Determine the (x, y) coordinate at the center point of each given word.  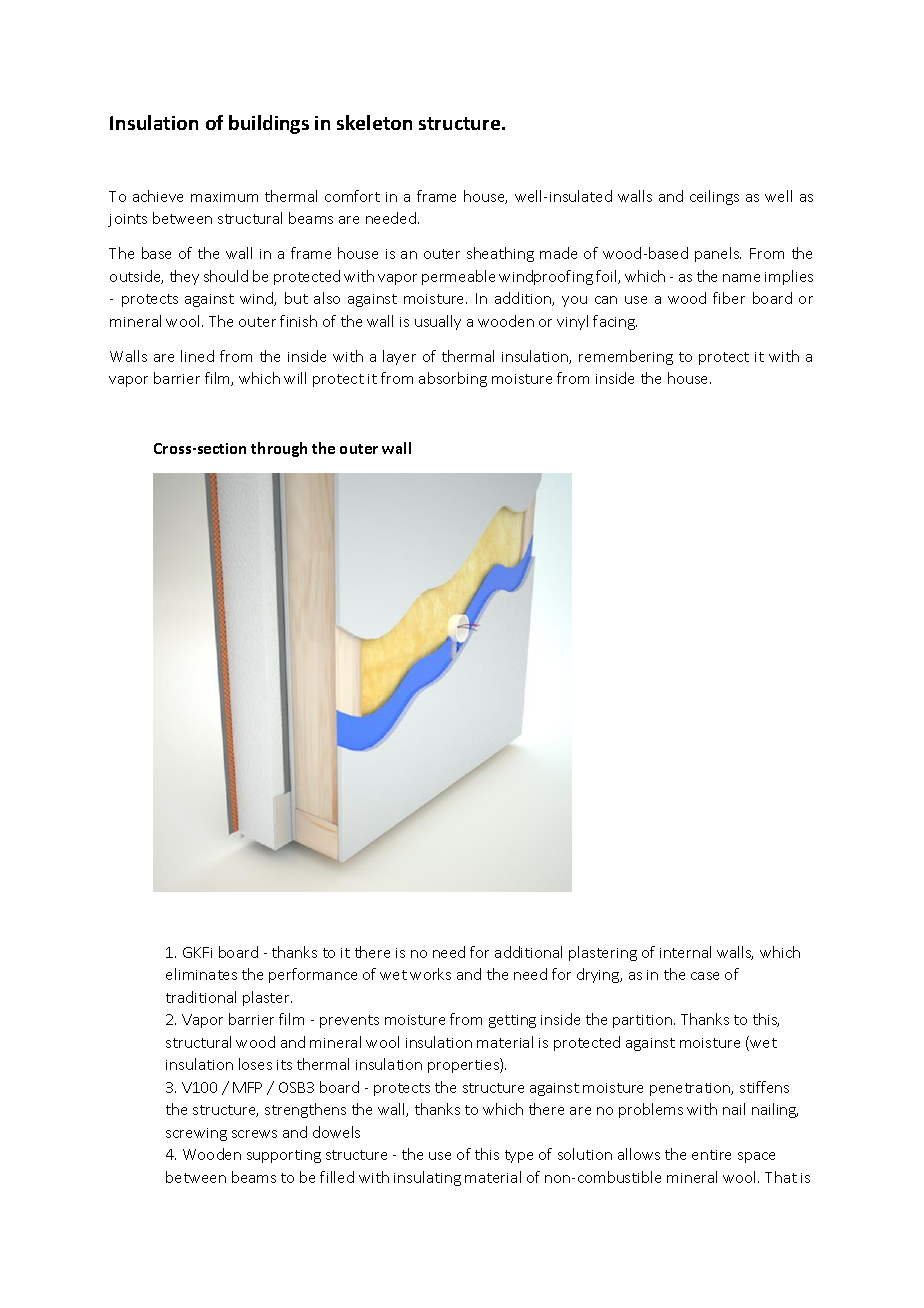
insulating (427, 1178)
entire (711, 1155)
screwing (196, 1134)
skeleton (374, 122)
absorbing (453, 379)
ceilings (714, 197)
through (279, 449)
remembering (626, 357)
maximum (224, 197)
